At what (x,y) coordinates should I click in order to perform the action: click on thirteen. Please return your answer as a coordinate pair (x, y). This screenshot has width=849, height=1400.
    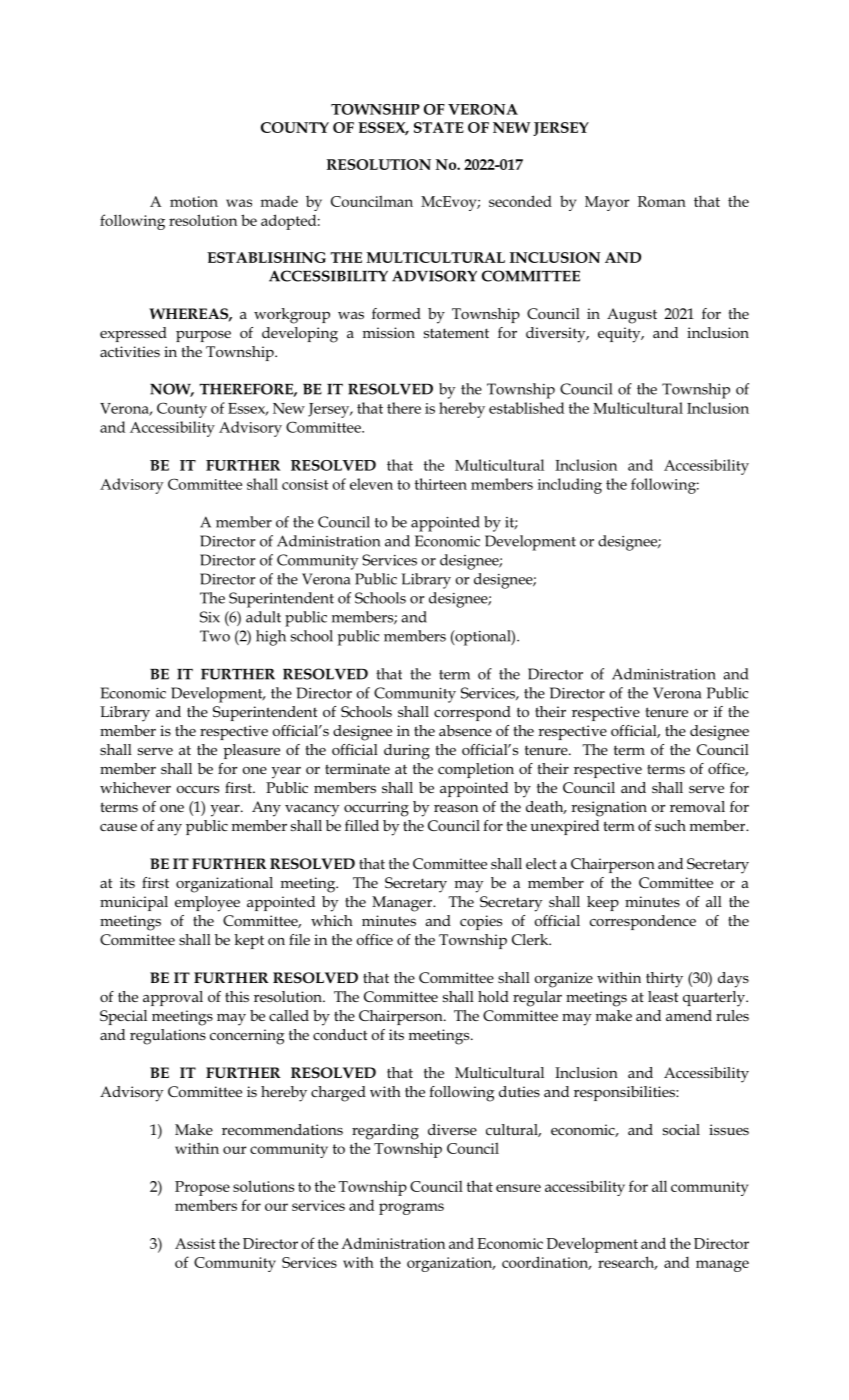
    Looking at the image, I should click on (441, 484).
